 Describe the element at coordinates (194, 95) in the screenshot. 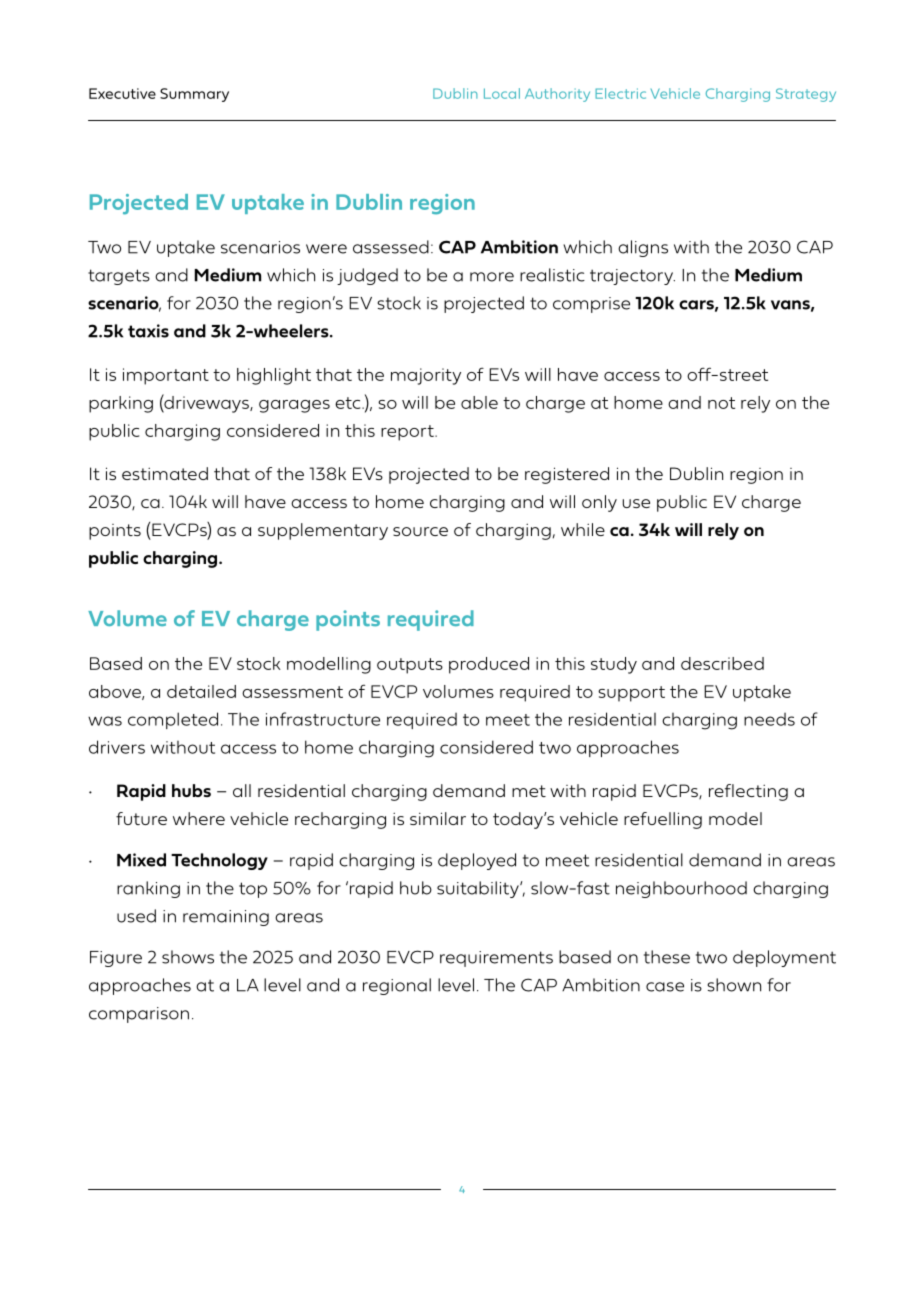

I see `Summary` at that location.
